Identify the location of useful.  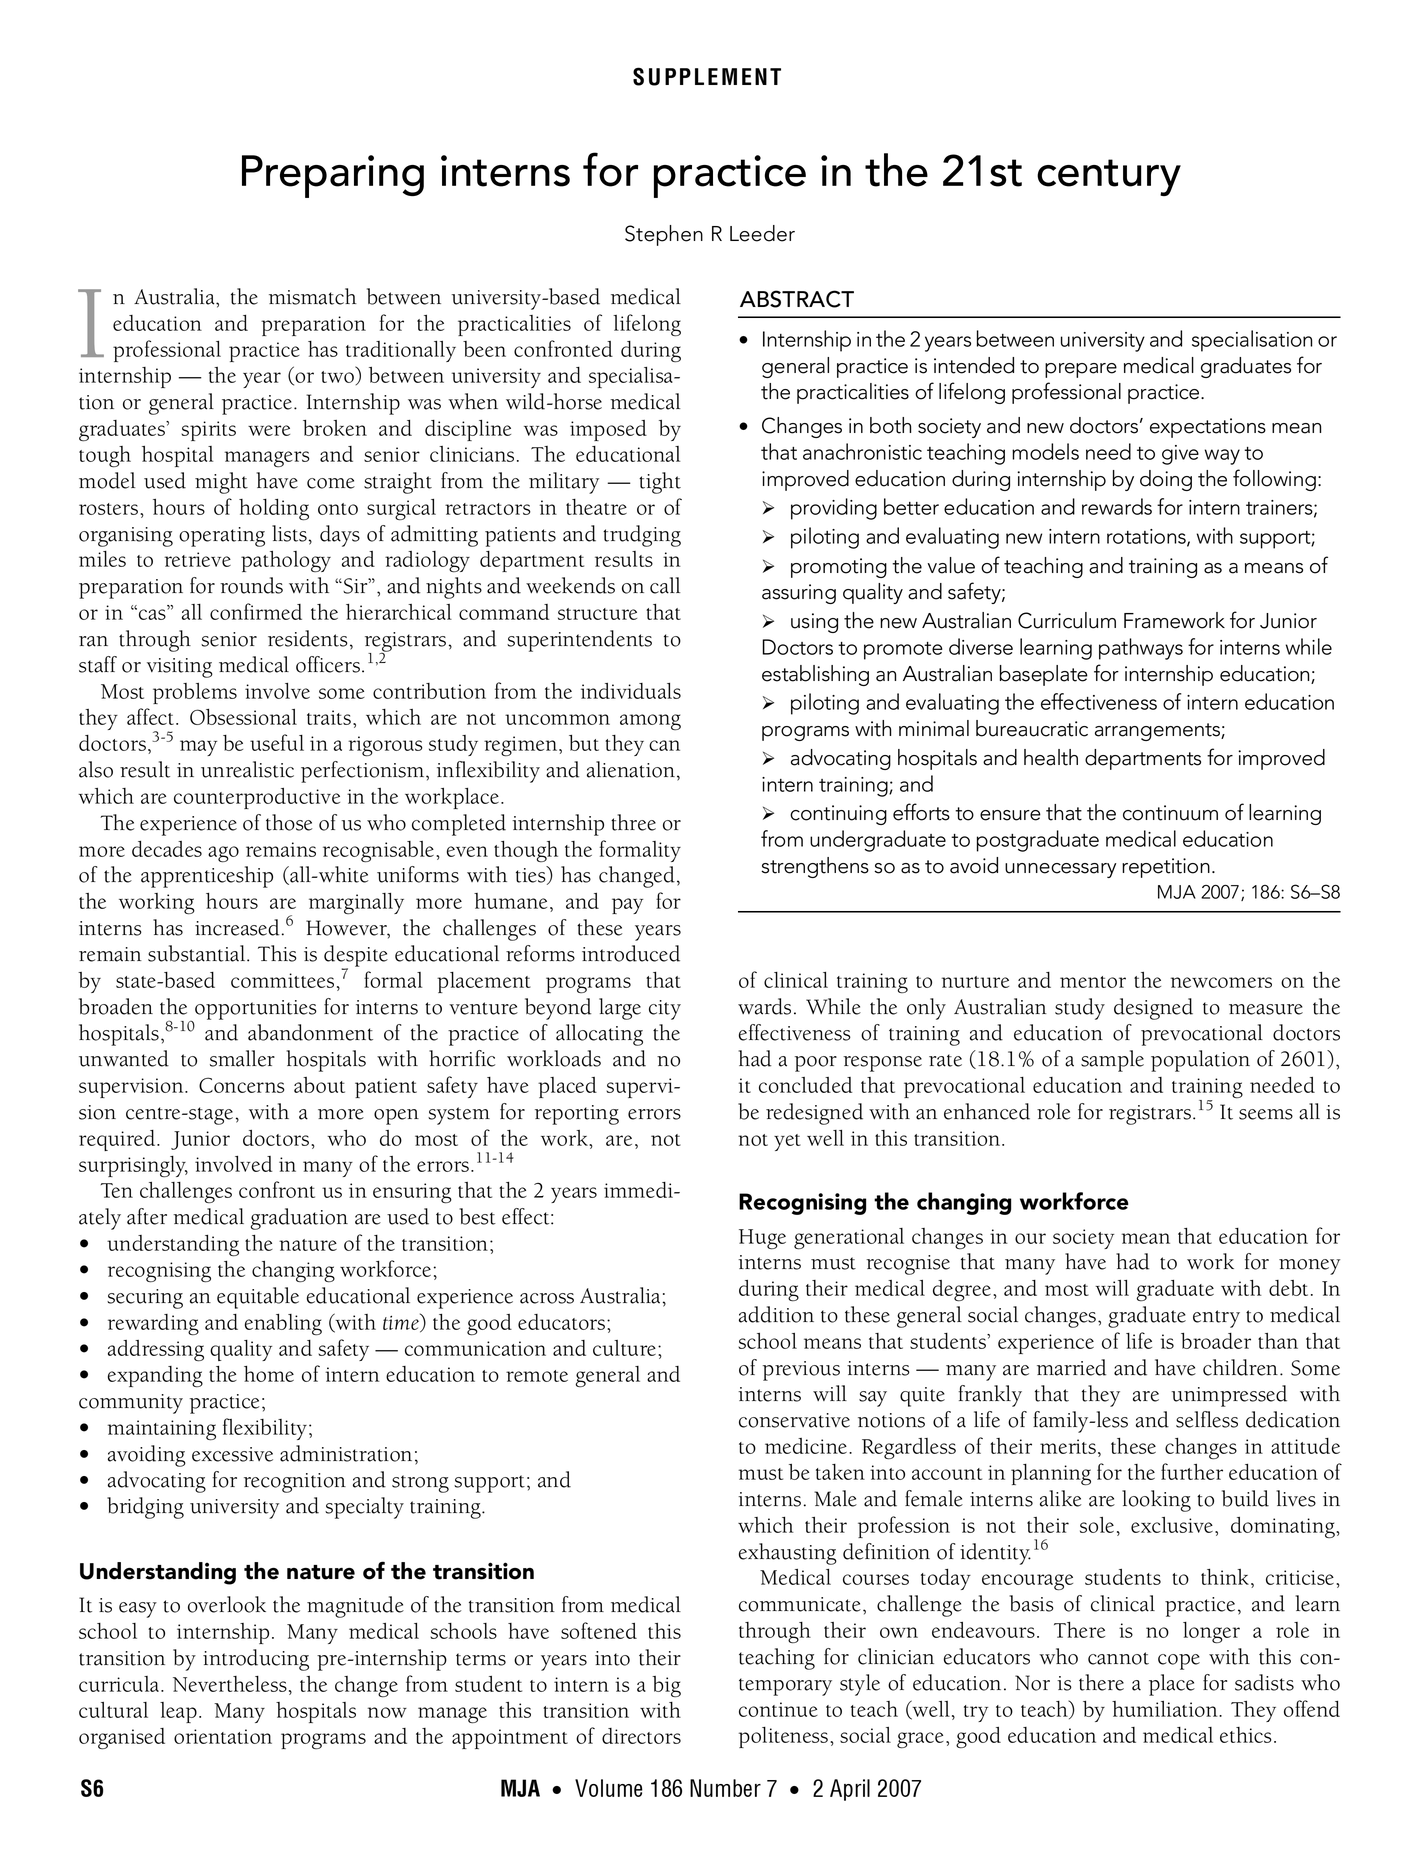
(277, 742).
